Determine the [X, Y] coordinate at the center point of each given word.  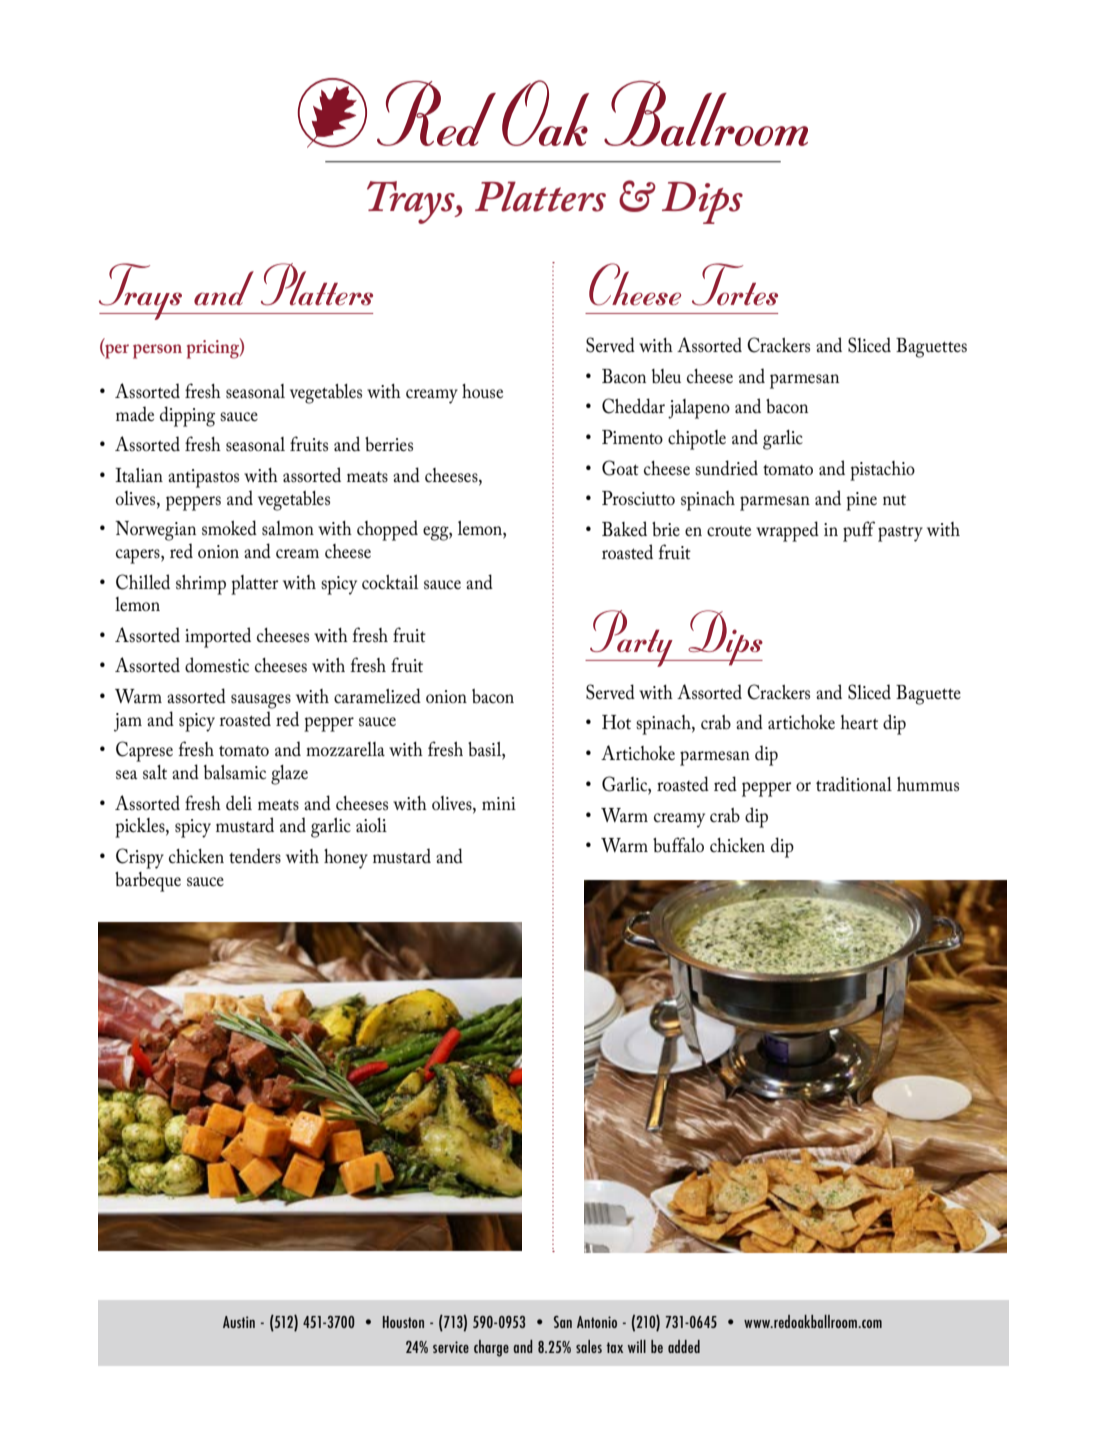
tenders [255, 856]
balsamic [235, 772]
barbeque [148, 882]
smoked [229, 528]
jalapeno [699, 409]
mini [499, 803]
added [684, 1346]
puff [859, 531]
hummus [928, 784]
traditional [854, 784]
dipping [187, 416]
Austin [239, 1322]
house [482, 391]
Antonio [597, 1322]
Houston [403, 1322]
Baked [624, 529]
